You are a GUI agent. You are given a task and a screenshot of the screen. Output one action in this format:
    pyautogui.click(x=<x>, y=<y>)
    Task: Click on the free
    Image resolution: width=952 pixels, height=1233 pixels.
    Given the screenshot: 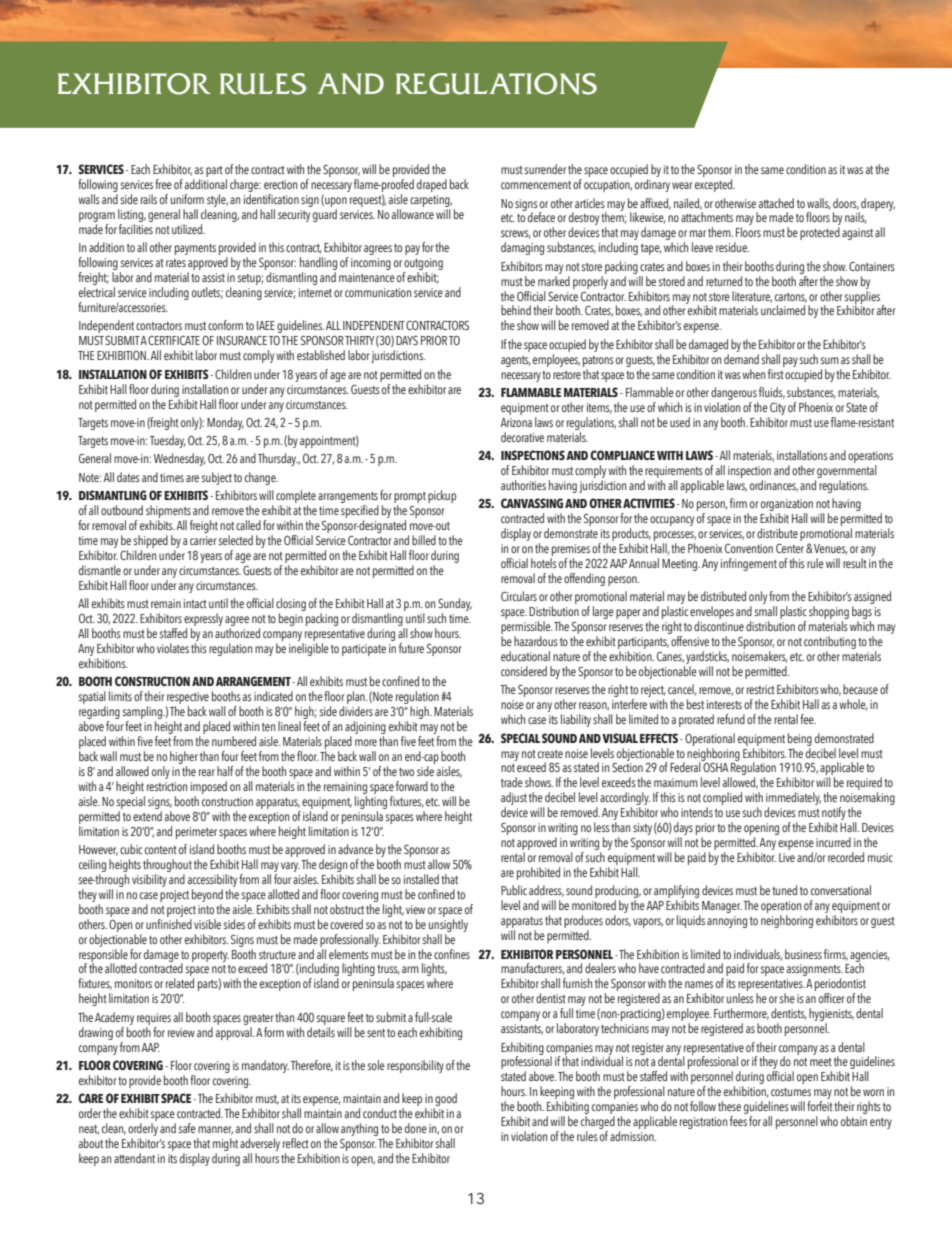 What is the action you would take?
    pyautogui.click(x=163, y=184)
